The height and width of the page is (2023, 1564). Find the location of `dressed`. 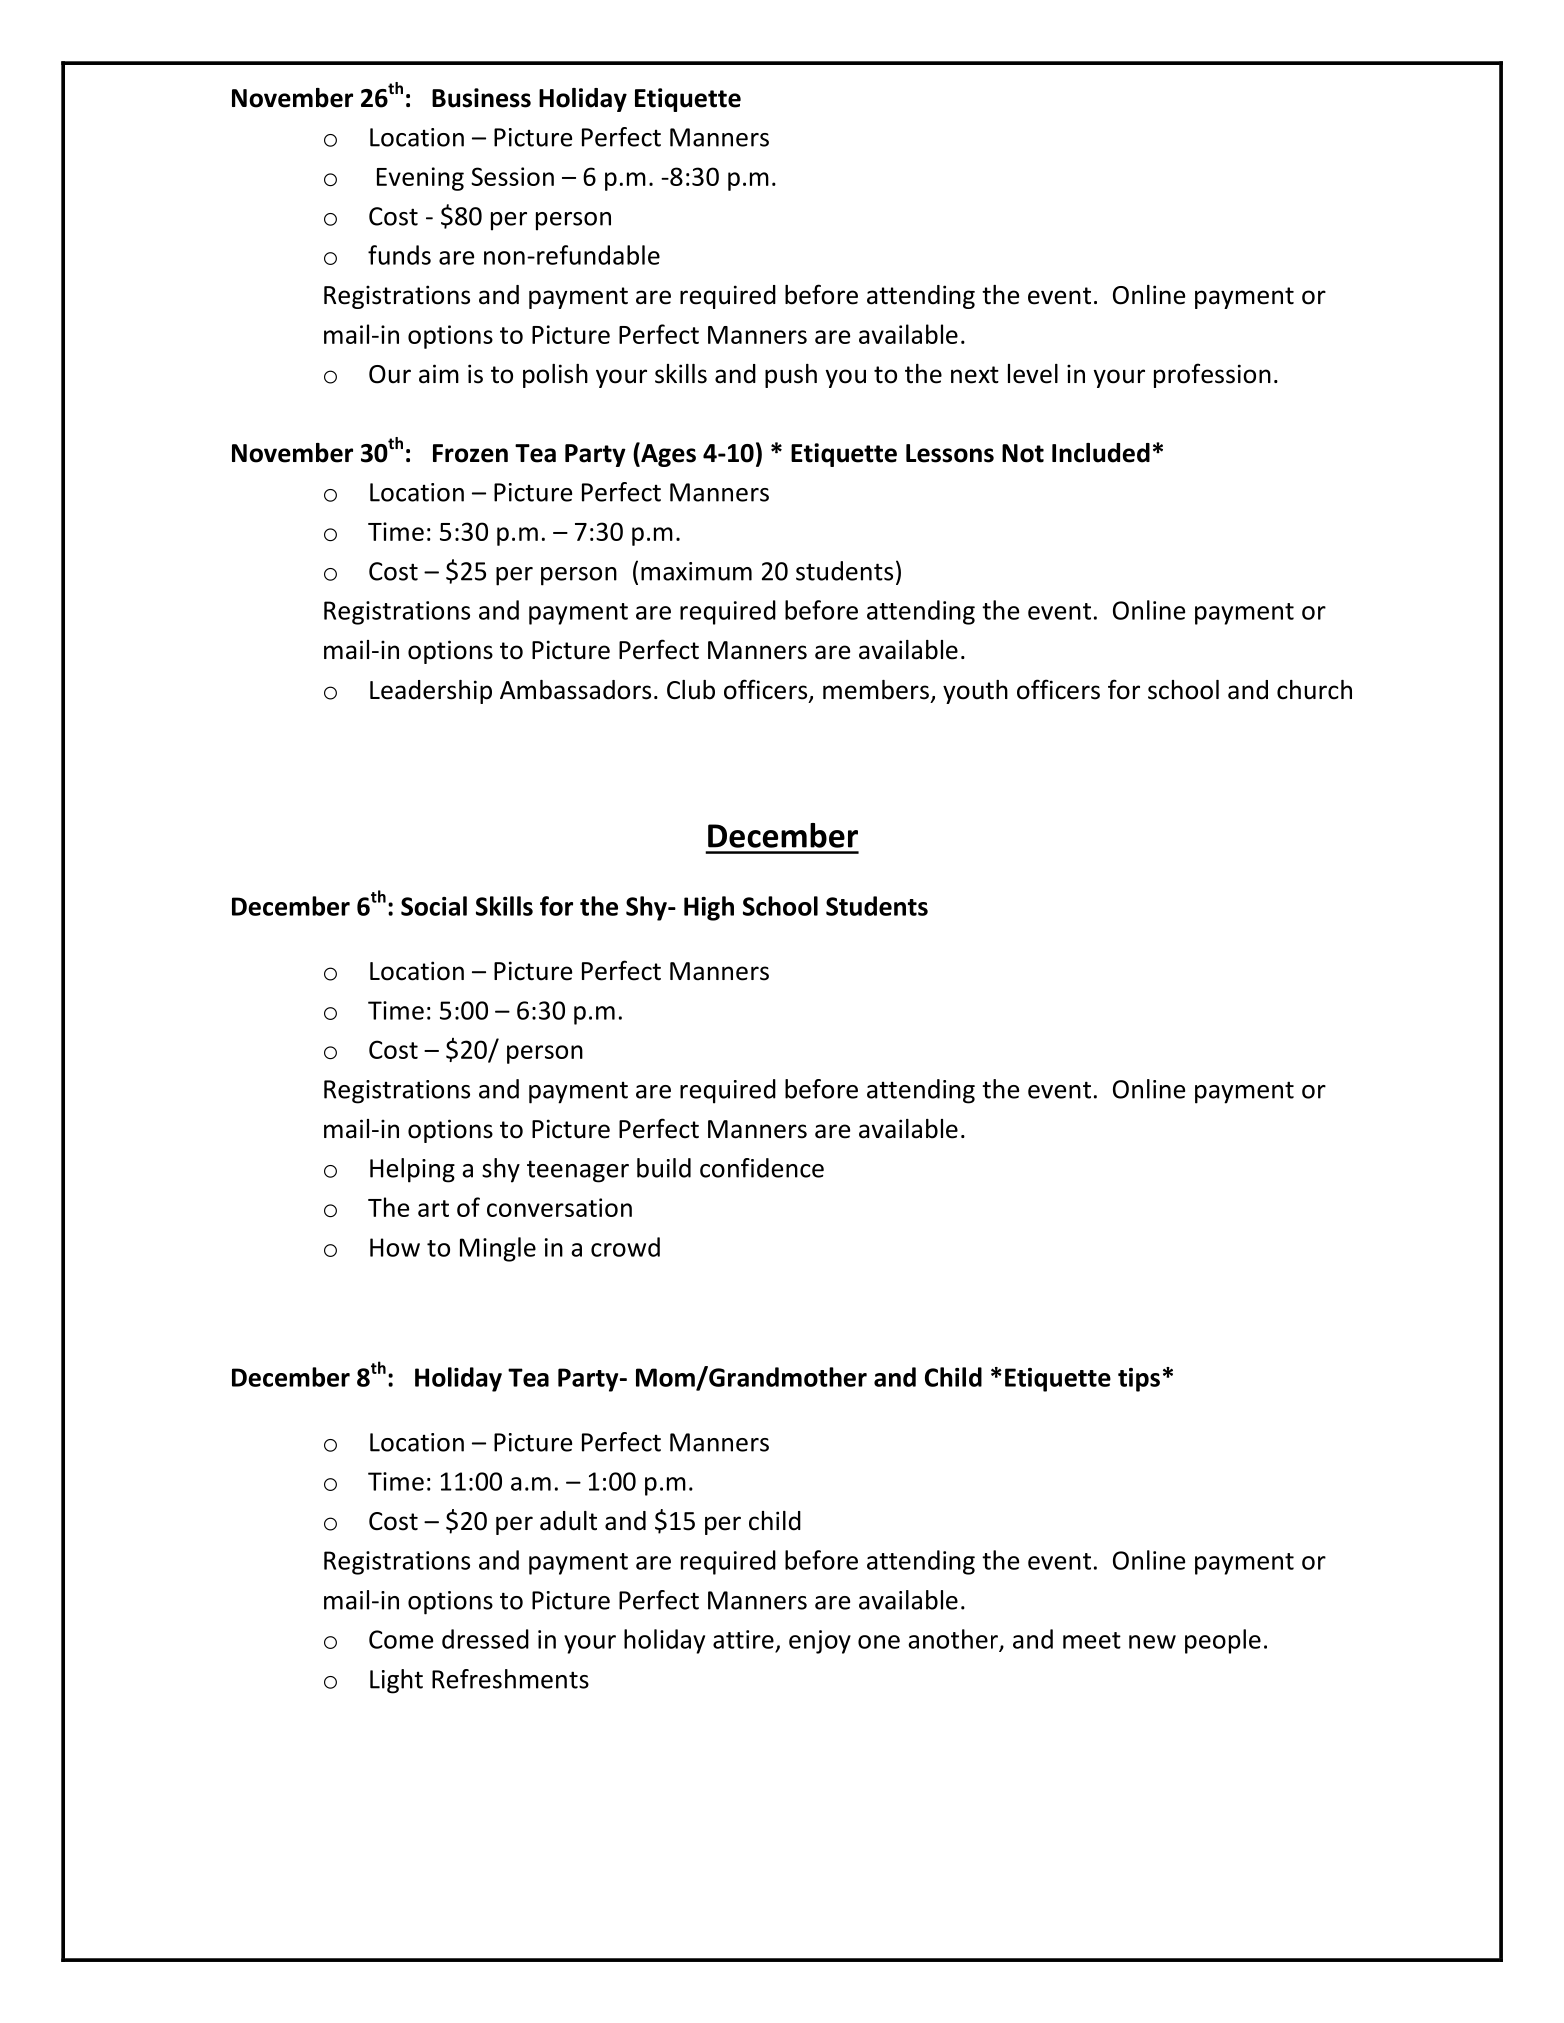

dressed is located at coordinates (485, 1639).
